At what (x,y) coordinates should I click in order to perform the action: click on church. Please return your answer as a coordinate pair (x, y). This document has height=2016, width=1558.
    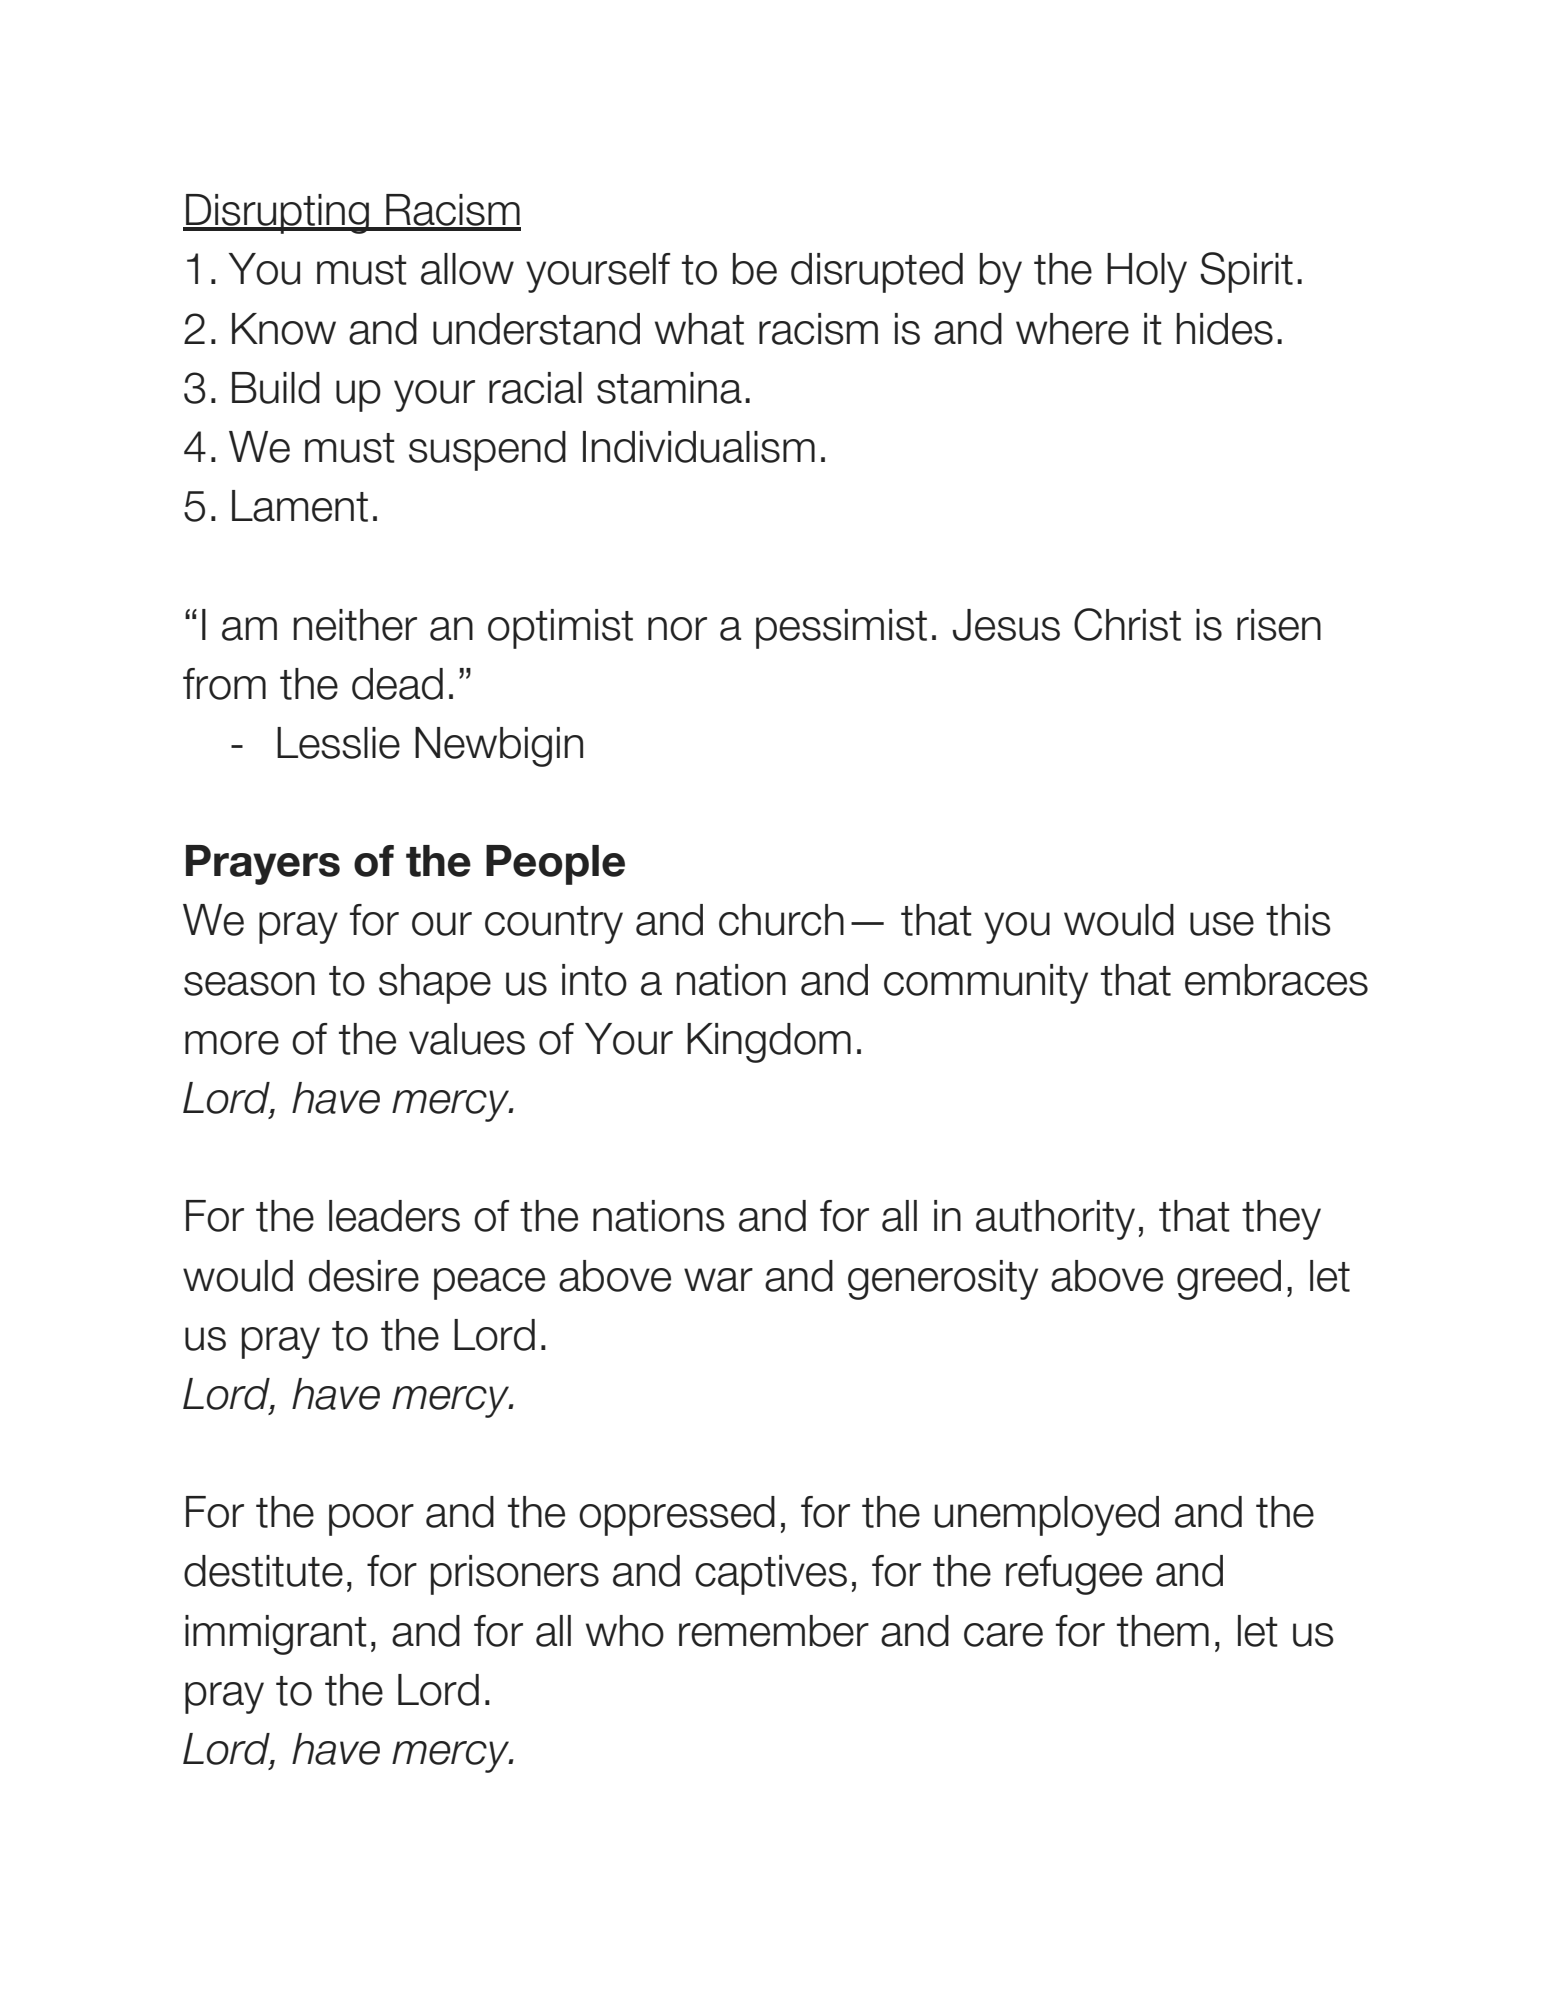
    Looking at the image, I should click on (781, 920).
